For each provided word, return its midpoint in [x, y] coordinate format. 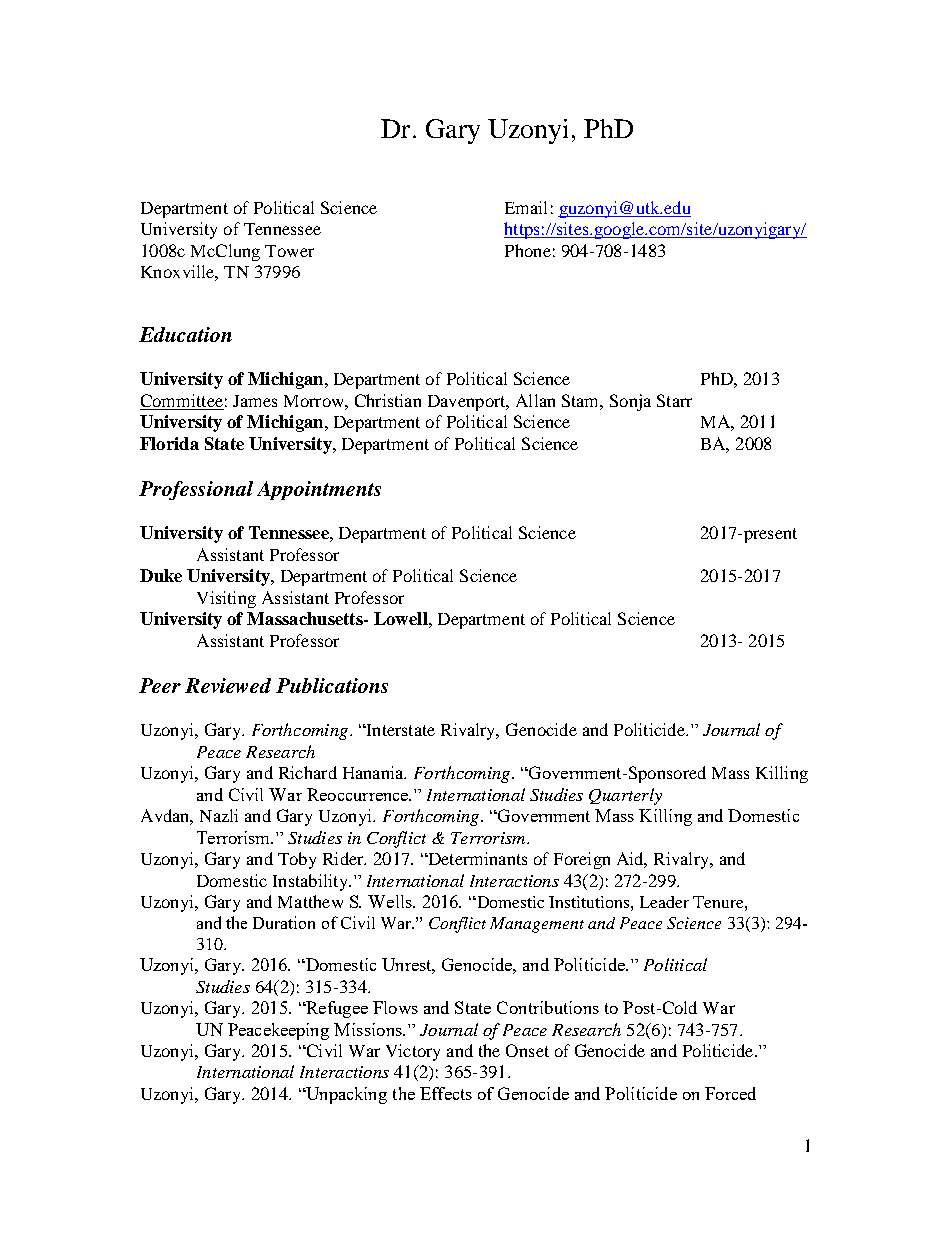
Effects [446, 1093]
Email [526, 207]
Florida [169, 443]
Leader [664, 902]
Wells [391, 901]
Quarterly [625, 796]
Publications [332, 685]
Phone [528, 250]
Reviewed [228, 685]
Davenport [468, 403]
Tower [289, 251]
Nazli [219, 815]
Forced [730, 1093]
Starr [674, 400]
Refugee [336, 1009]
